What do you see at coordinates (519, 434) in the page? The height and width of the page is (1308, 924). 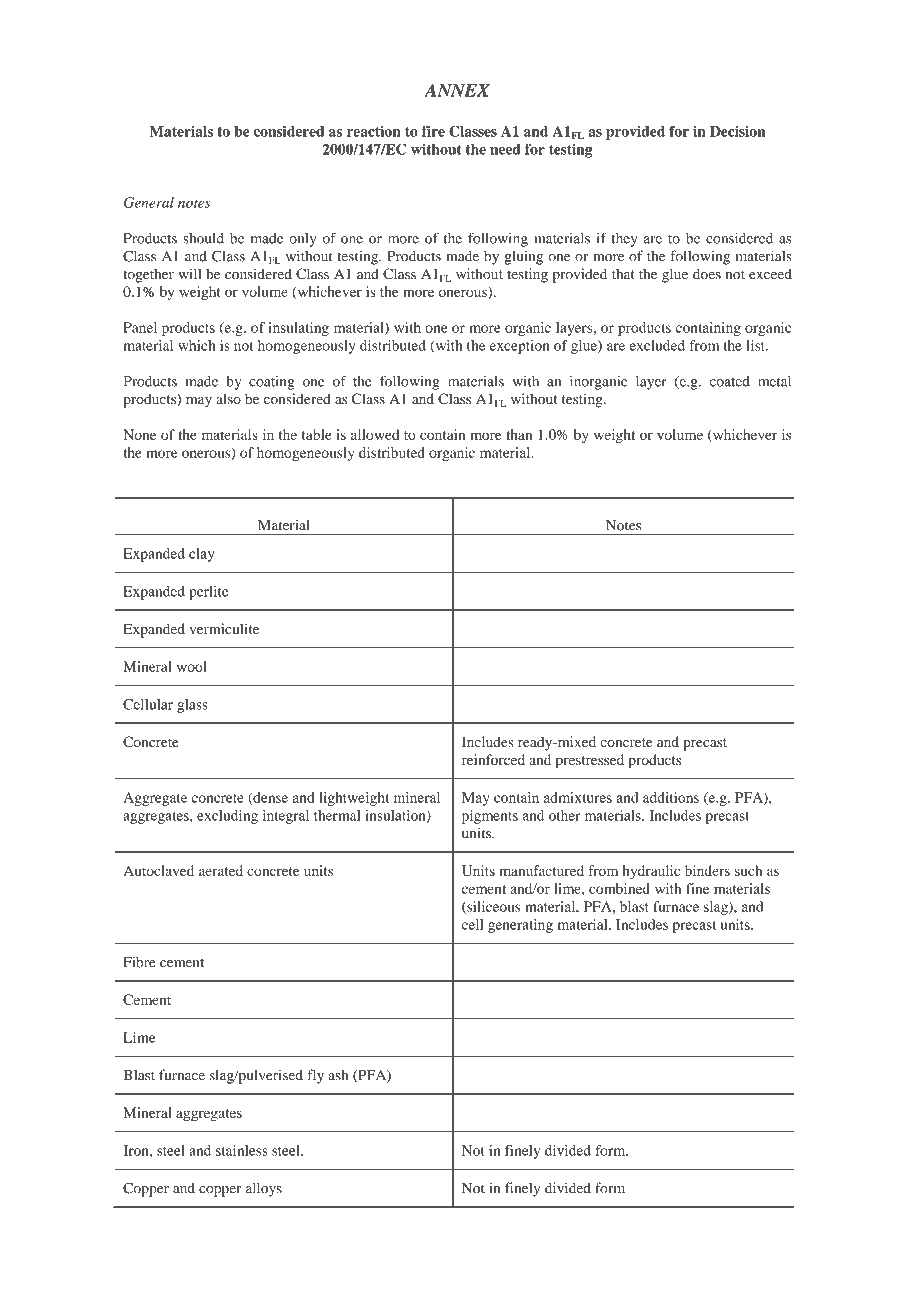 I see `than` at bounding box center [519, 434].
